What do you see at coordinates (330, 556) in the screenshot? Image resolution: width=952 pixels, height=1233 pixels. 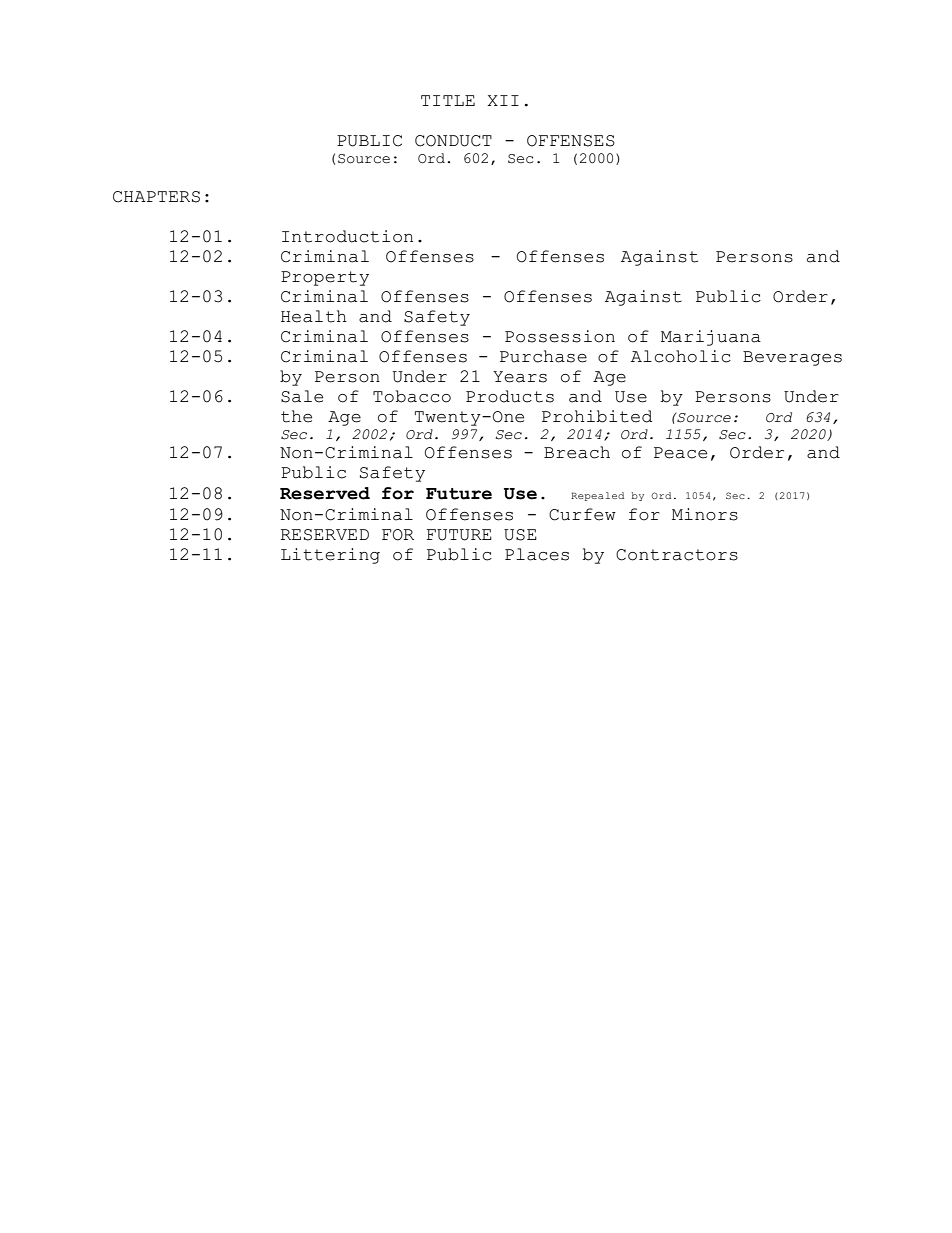 I see `Littering` at bounding box center [330, 556].
